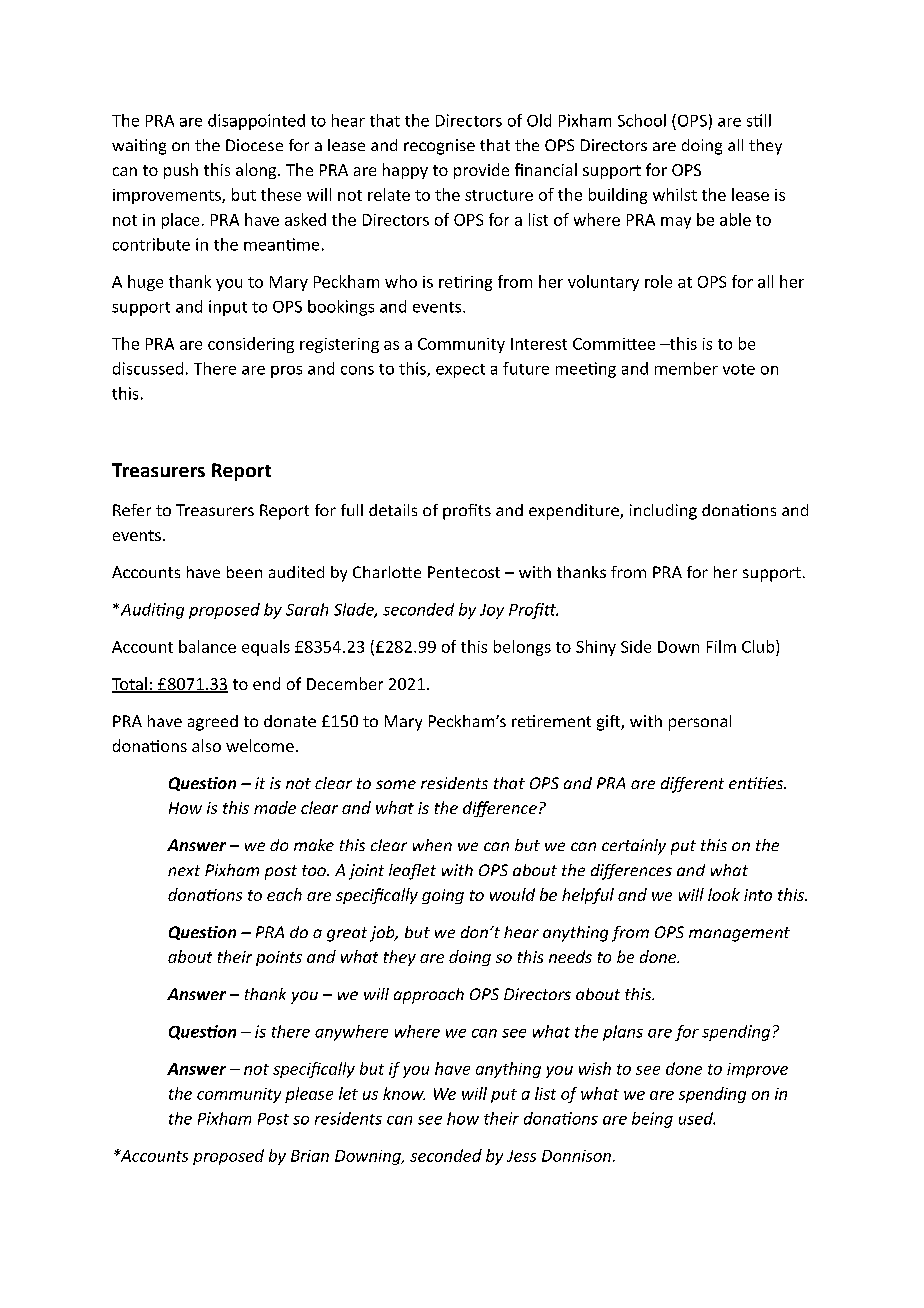 Image resolution: width=924 pixels, height=1308 pixels. Describe the element at coordinates (443, 896) in the screenshot. I see `going` at that location.
